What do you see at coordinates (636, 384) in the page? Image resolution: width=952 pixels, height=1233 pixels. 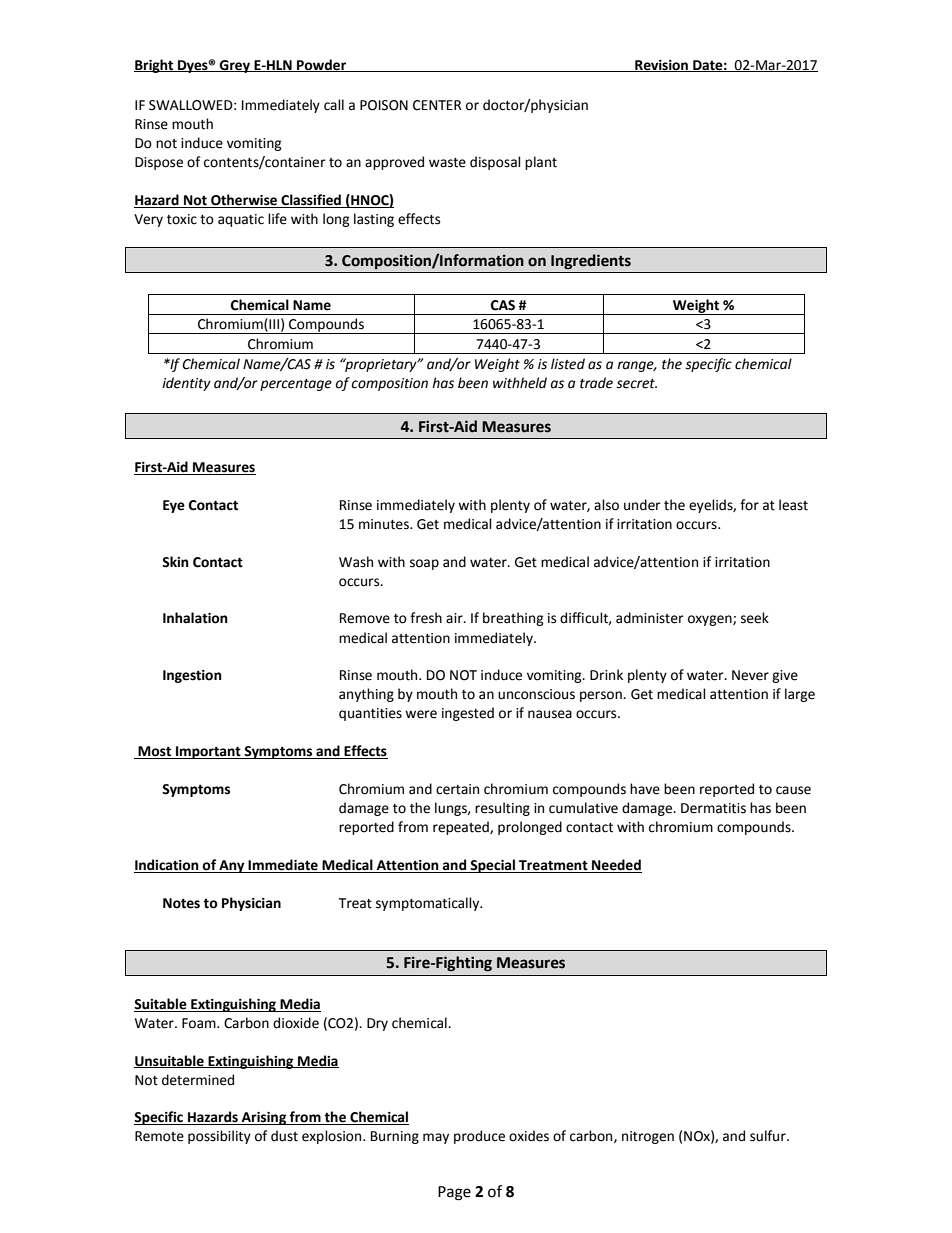 I see `secret` at bounding box center [636, 384].
